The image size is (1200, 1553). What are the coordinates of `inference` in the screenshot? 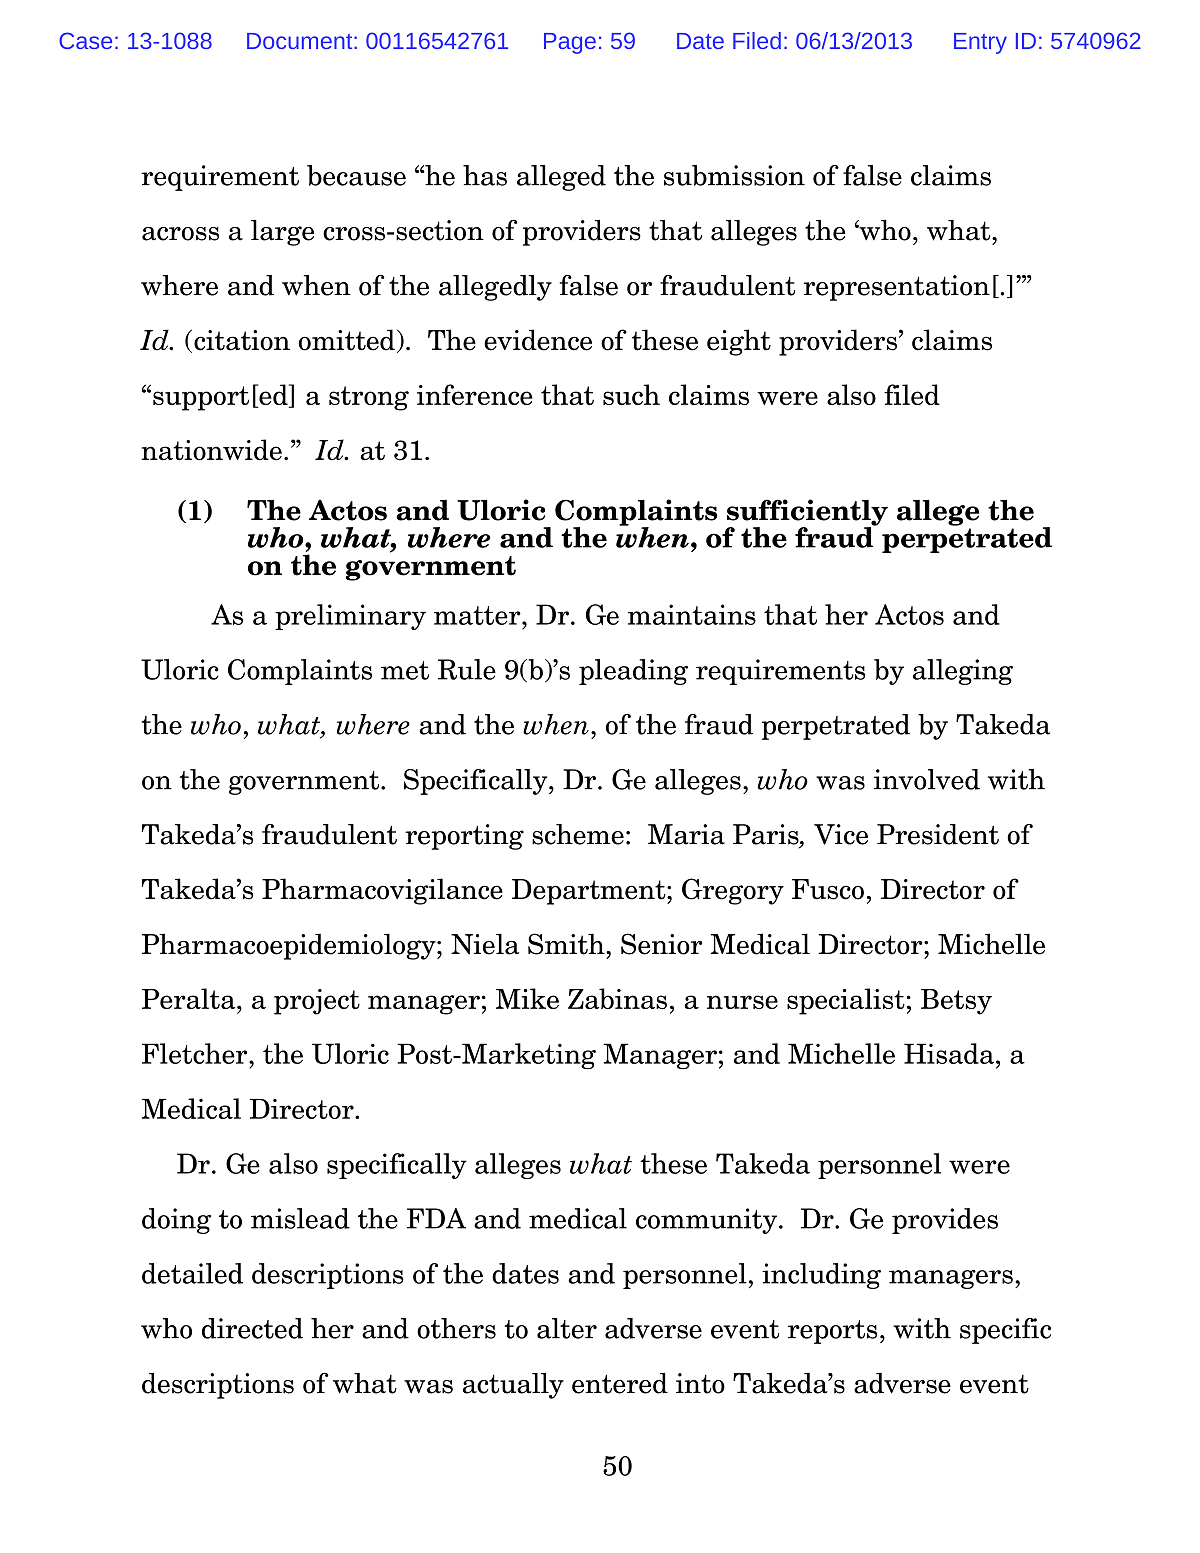 It's located at (475, 394).
